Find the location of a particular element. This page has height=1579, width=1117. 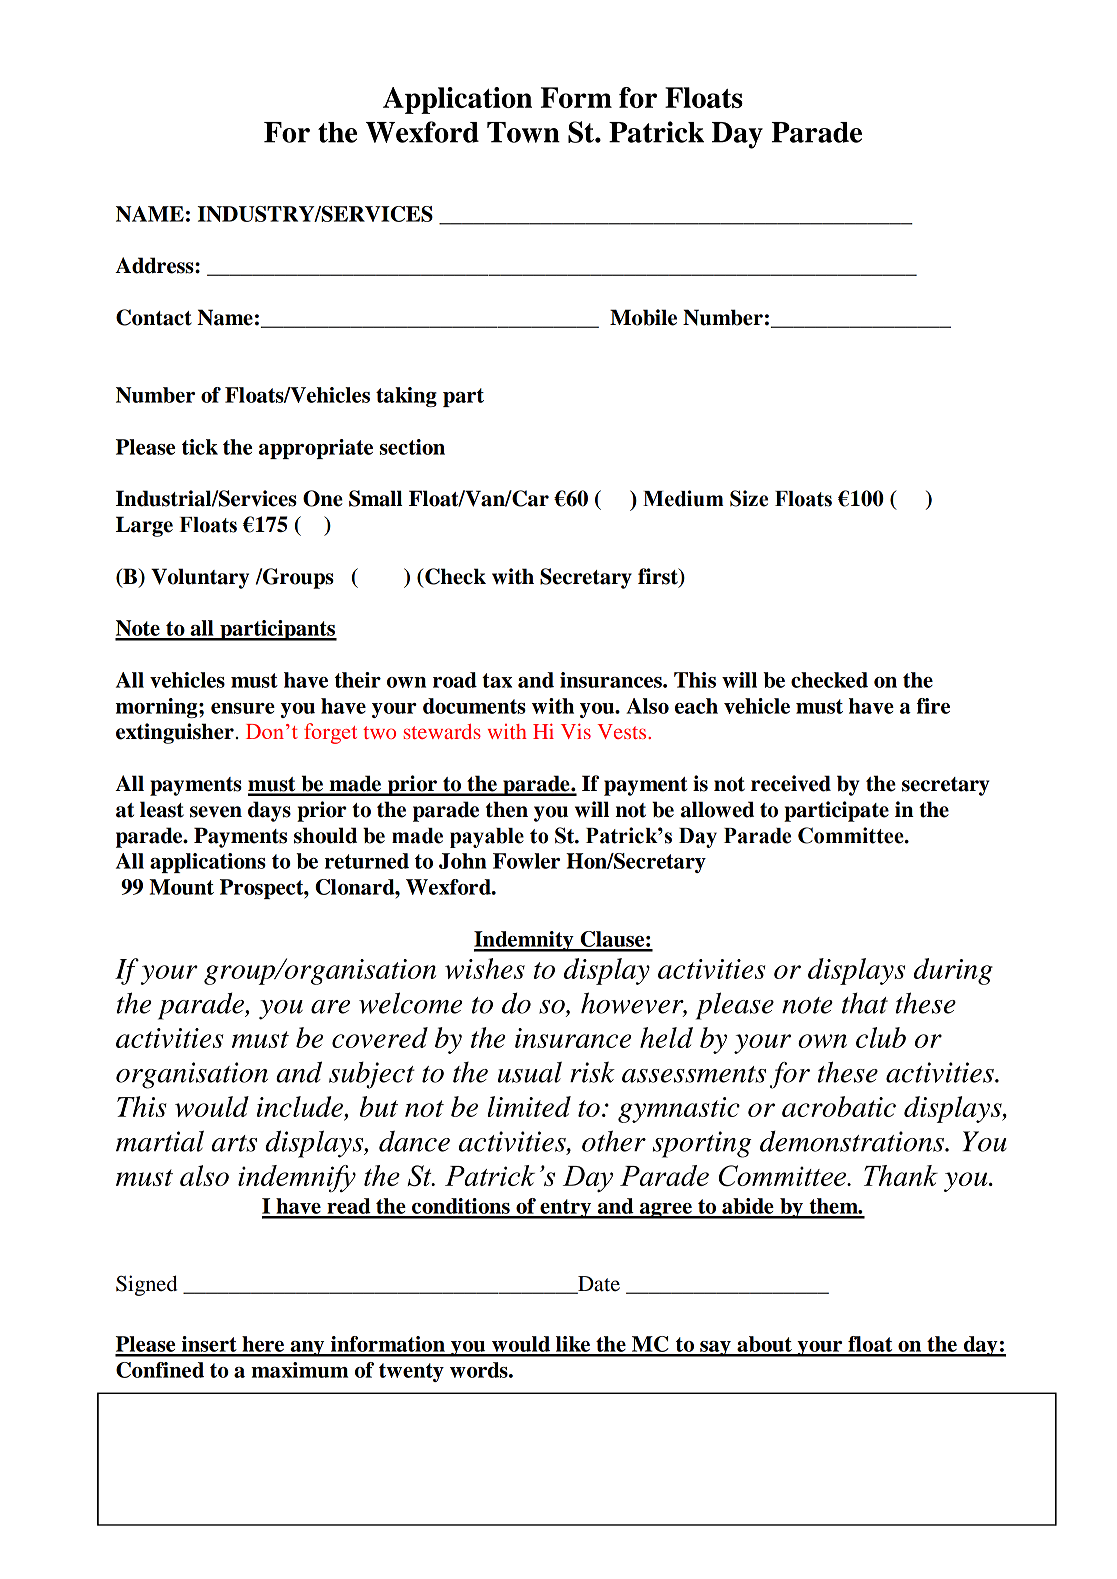

Mobile is located at coordinates (643, 317).
